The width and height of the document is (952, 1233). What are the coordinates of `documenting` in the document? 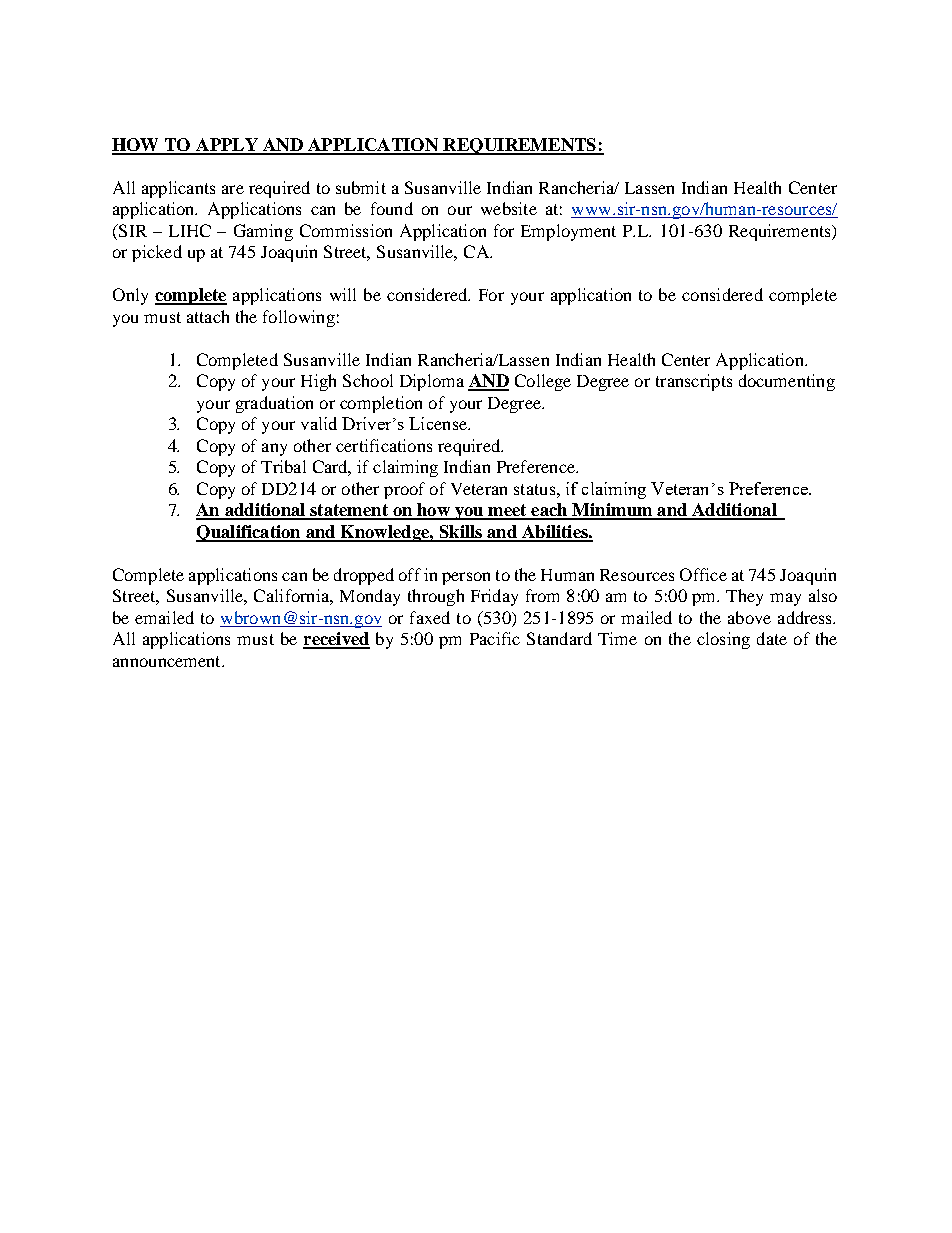 It's located at (787, 382).
